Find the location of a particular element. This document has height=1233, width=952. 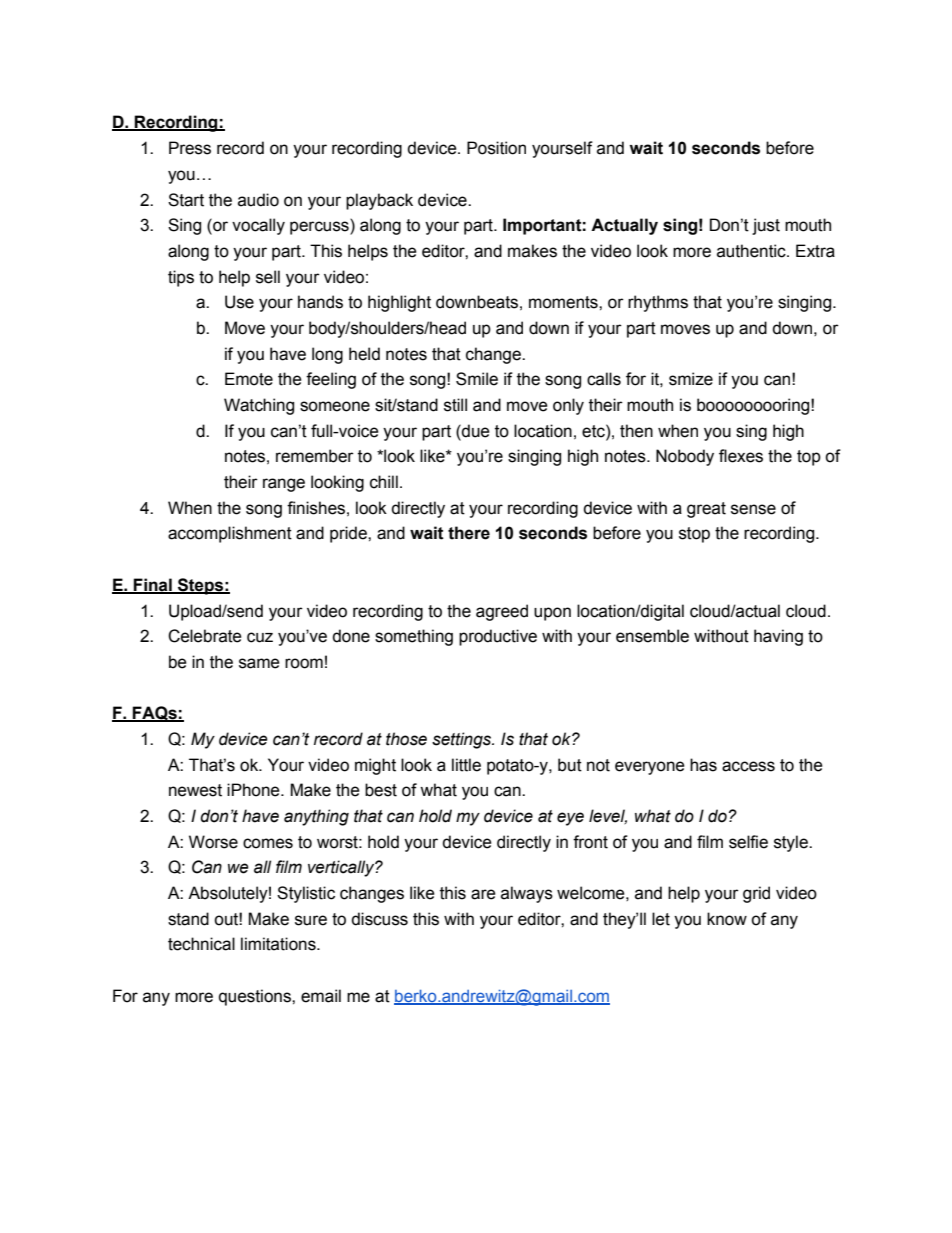

are is located at coordinates (483, 894).
